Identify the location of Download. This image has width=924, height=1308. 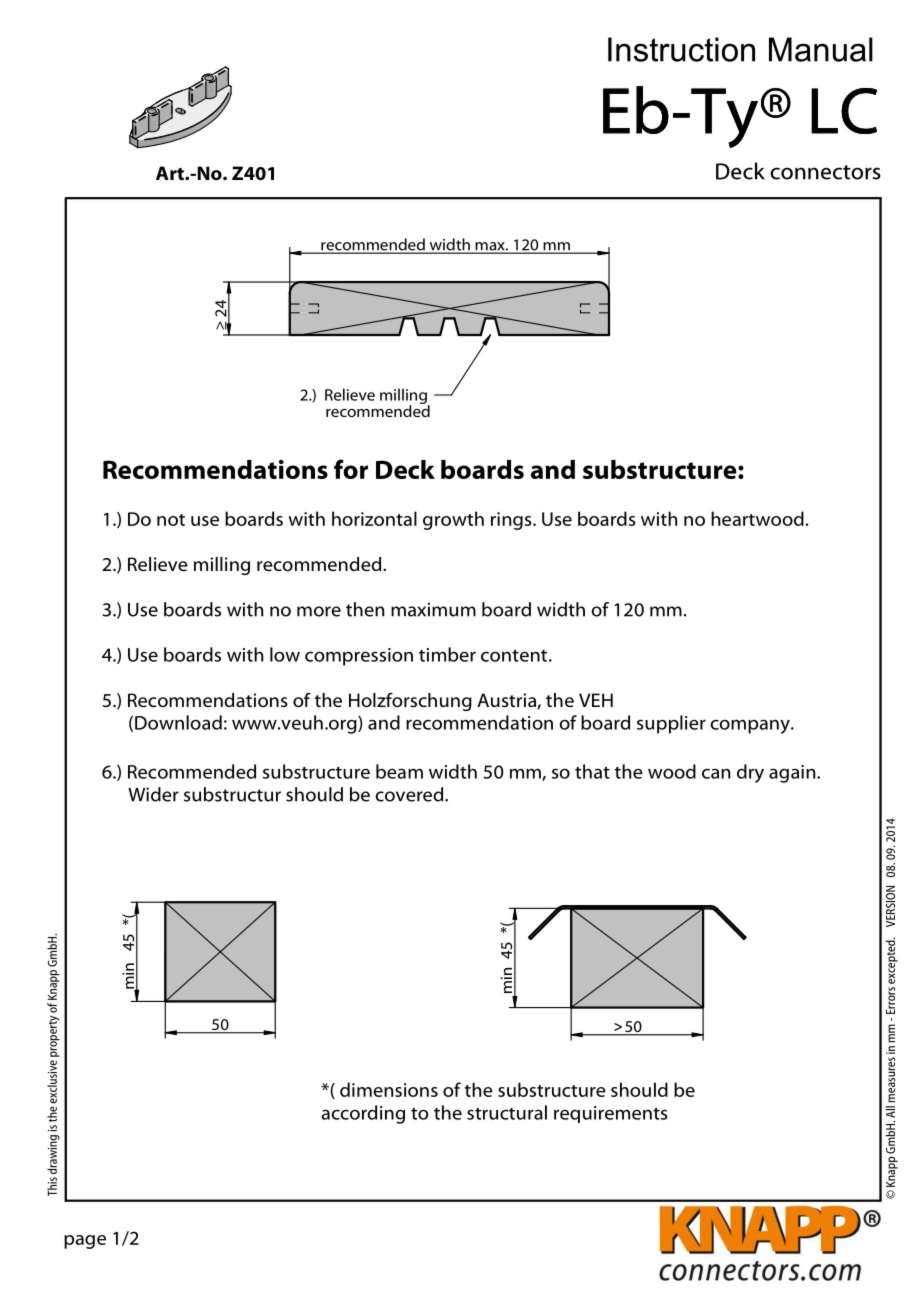
(178, 722).
